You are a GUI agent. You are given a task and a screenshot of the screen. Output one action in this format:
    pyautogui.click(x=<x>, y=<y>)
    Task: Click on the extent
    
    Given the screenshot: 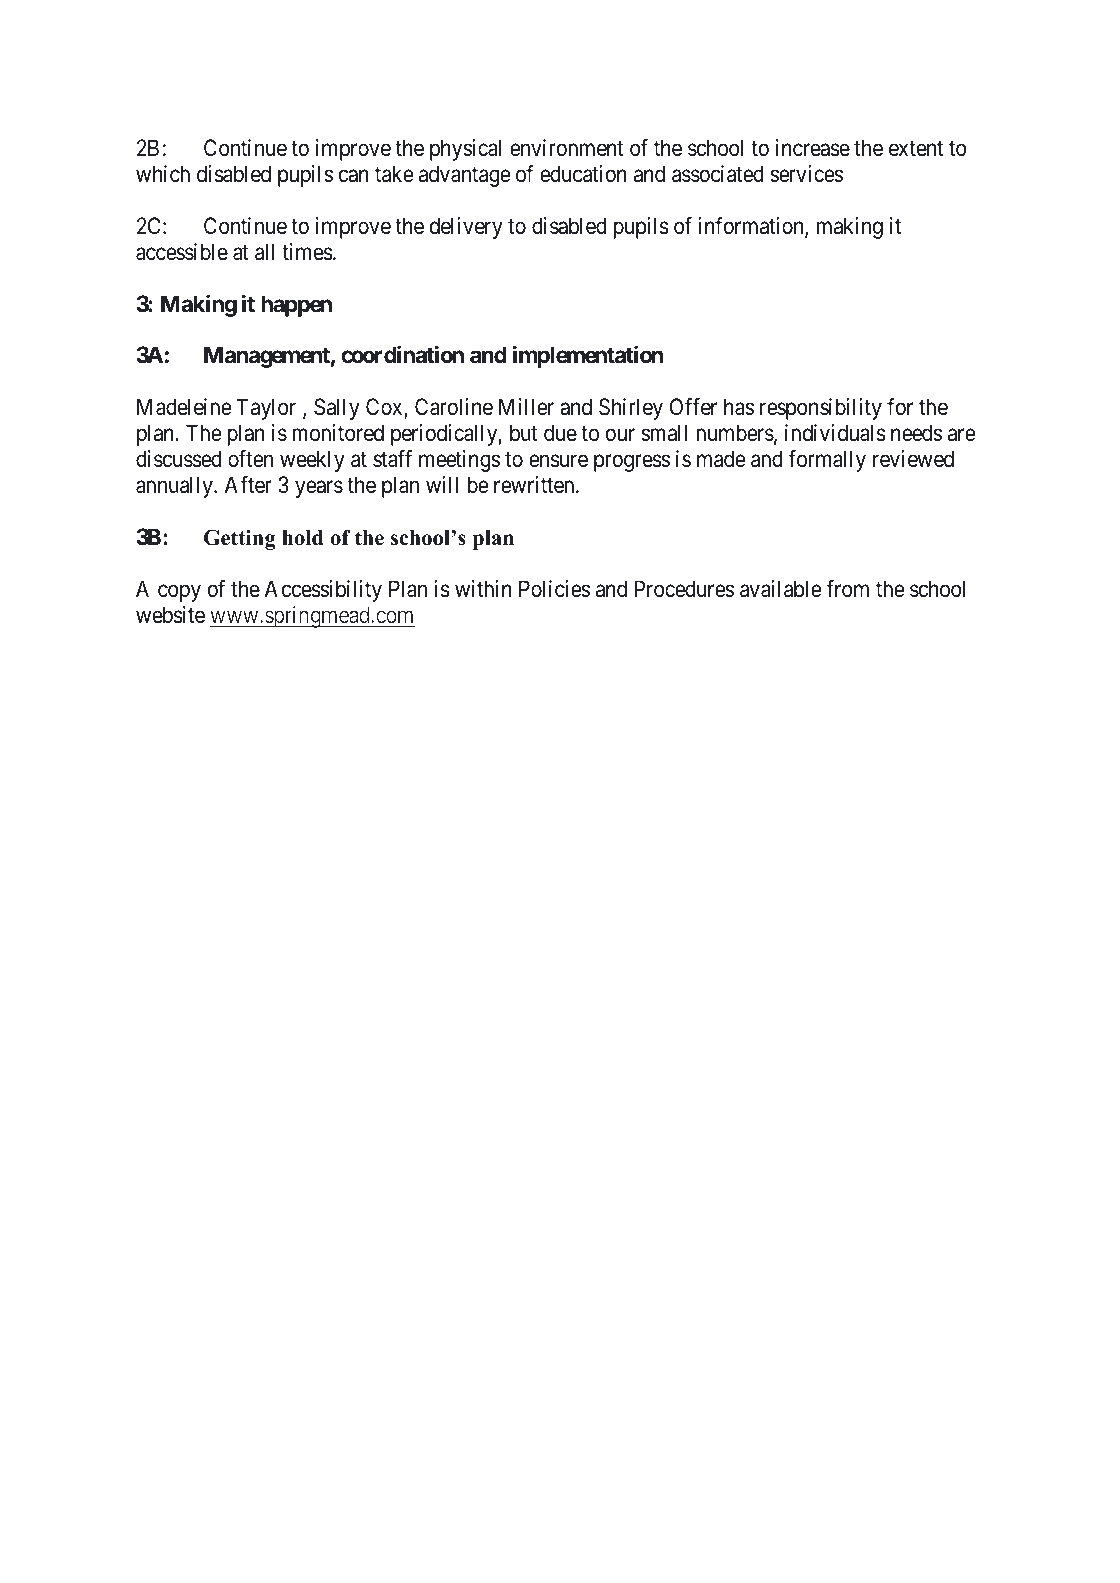 What is the action you would take?
    pyautogui.click(x=916, y=149)
